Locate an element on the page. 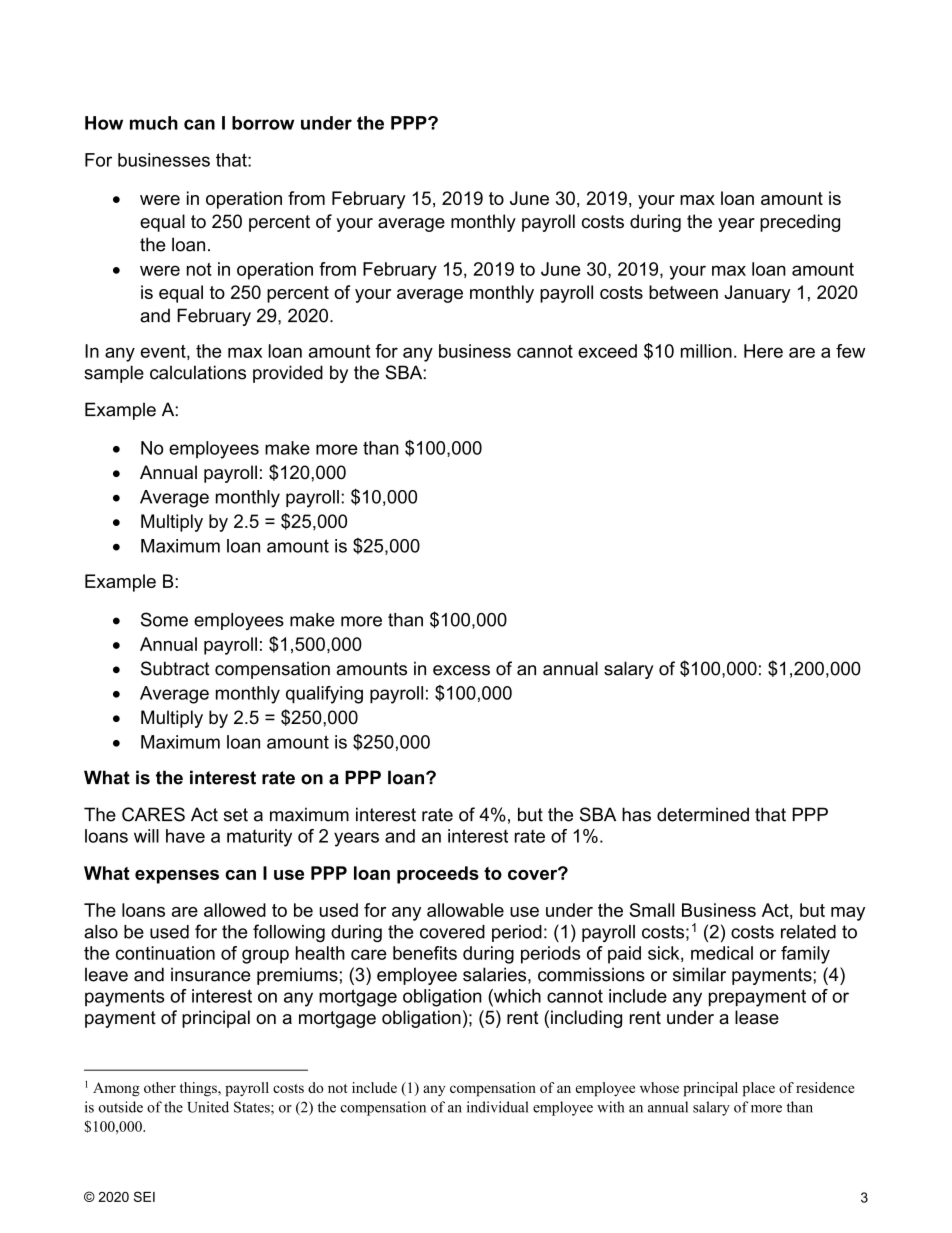 Image resolution: width=952 pixels, height=1233 pixels. excess is located at coordinates (461, 670).
